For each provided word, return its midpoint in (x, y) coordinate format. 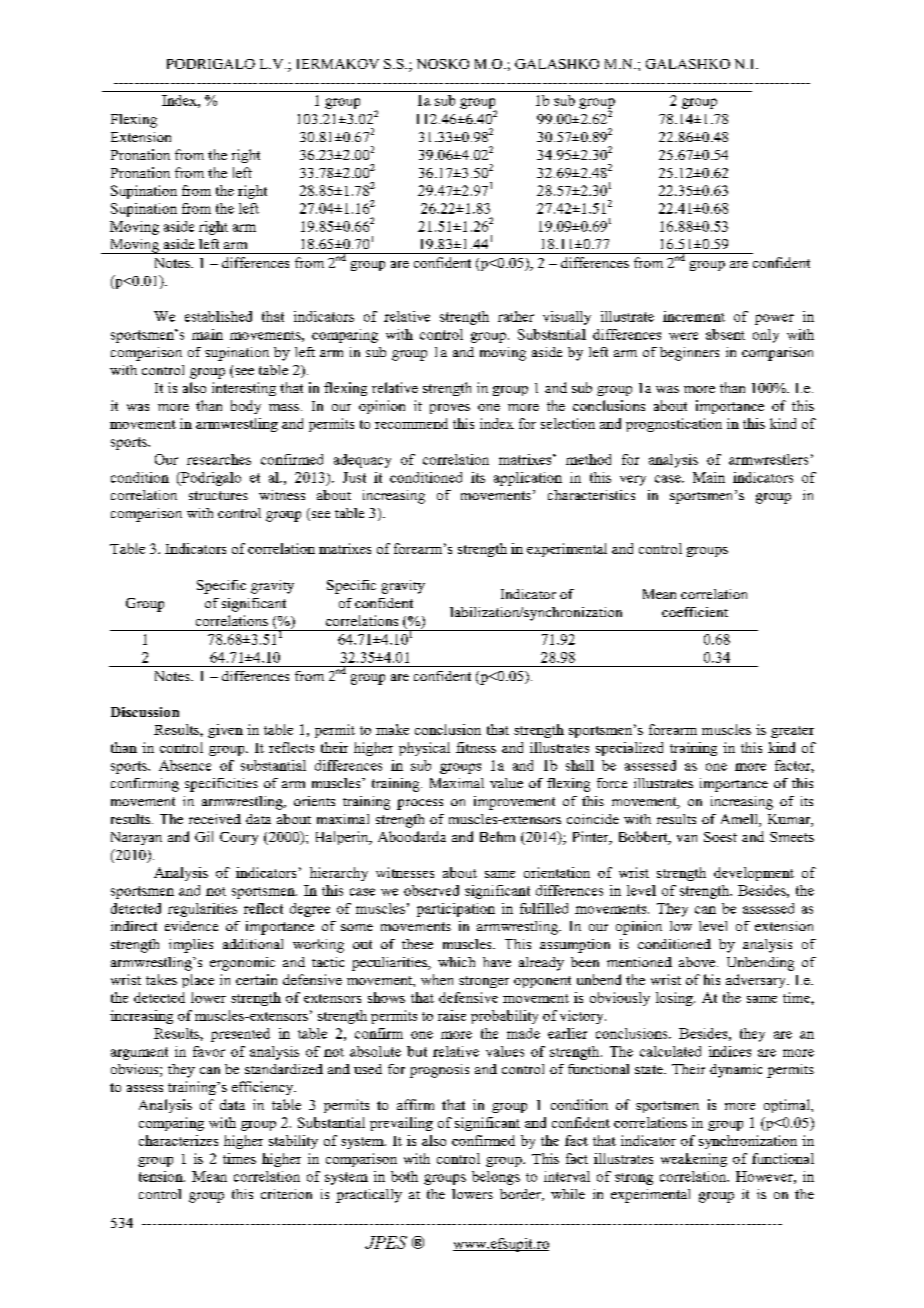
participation (456, 910)
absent (725, 334)
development (754, 874)
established (218, 316)
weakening (694, 1160)
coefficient (695, 612)
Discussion (145, 712)
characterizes (178, 1140)
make (392, 729)
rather (516, 316)
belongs (496, 1178)
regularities (202, 910)
